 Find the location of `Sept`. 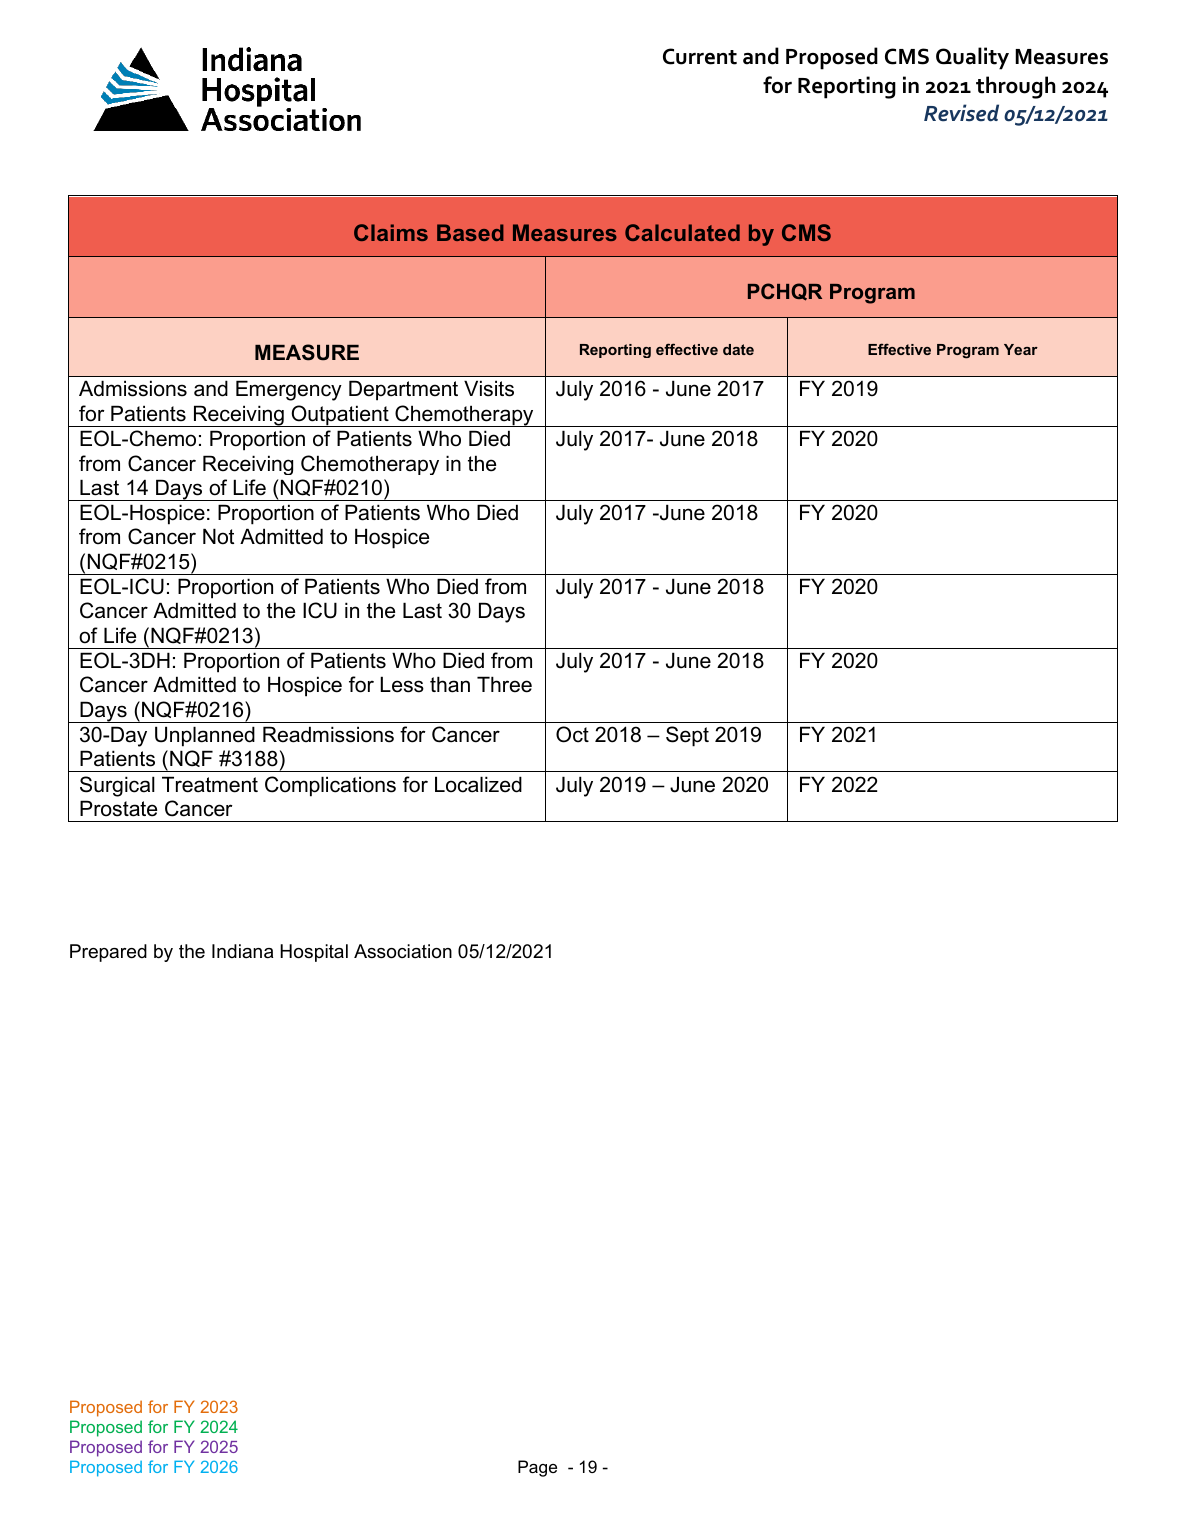

Sept is located at coordinates (687, 736).
